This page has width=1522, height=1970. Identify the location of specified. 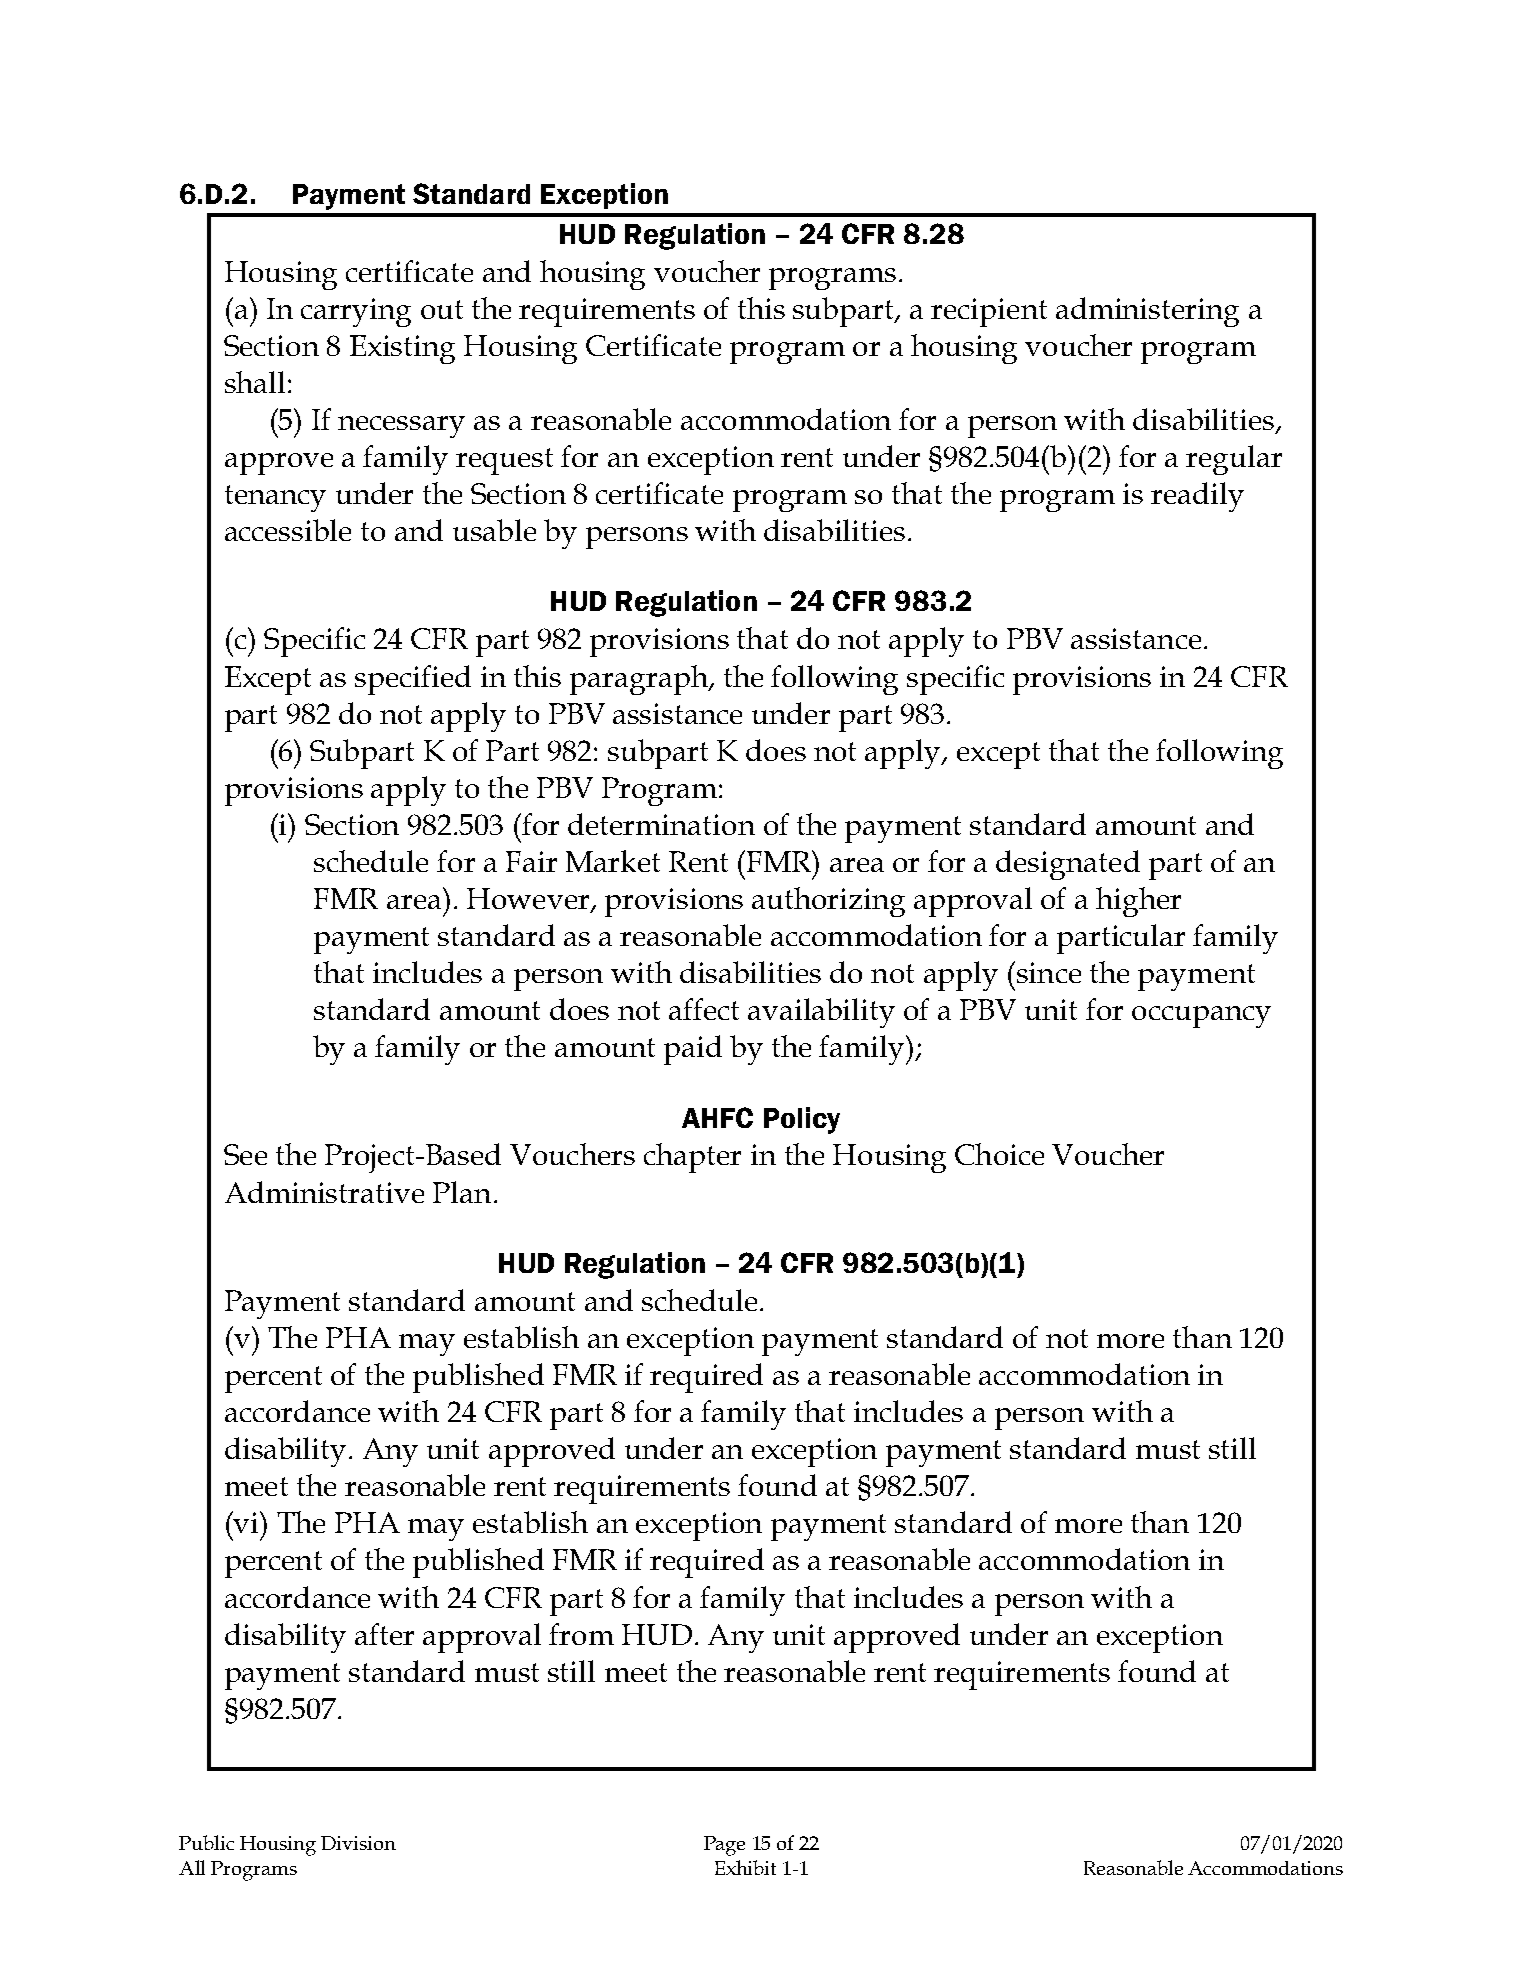
(413, 680).
